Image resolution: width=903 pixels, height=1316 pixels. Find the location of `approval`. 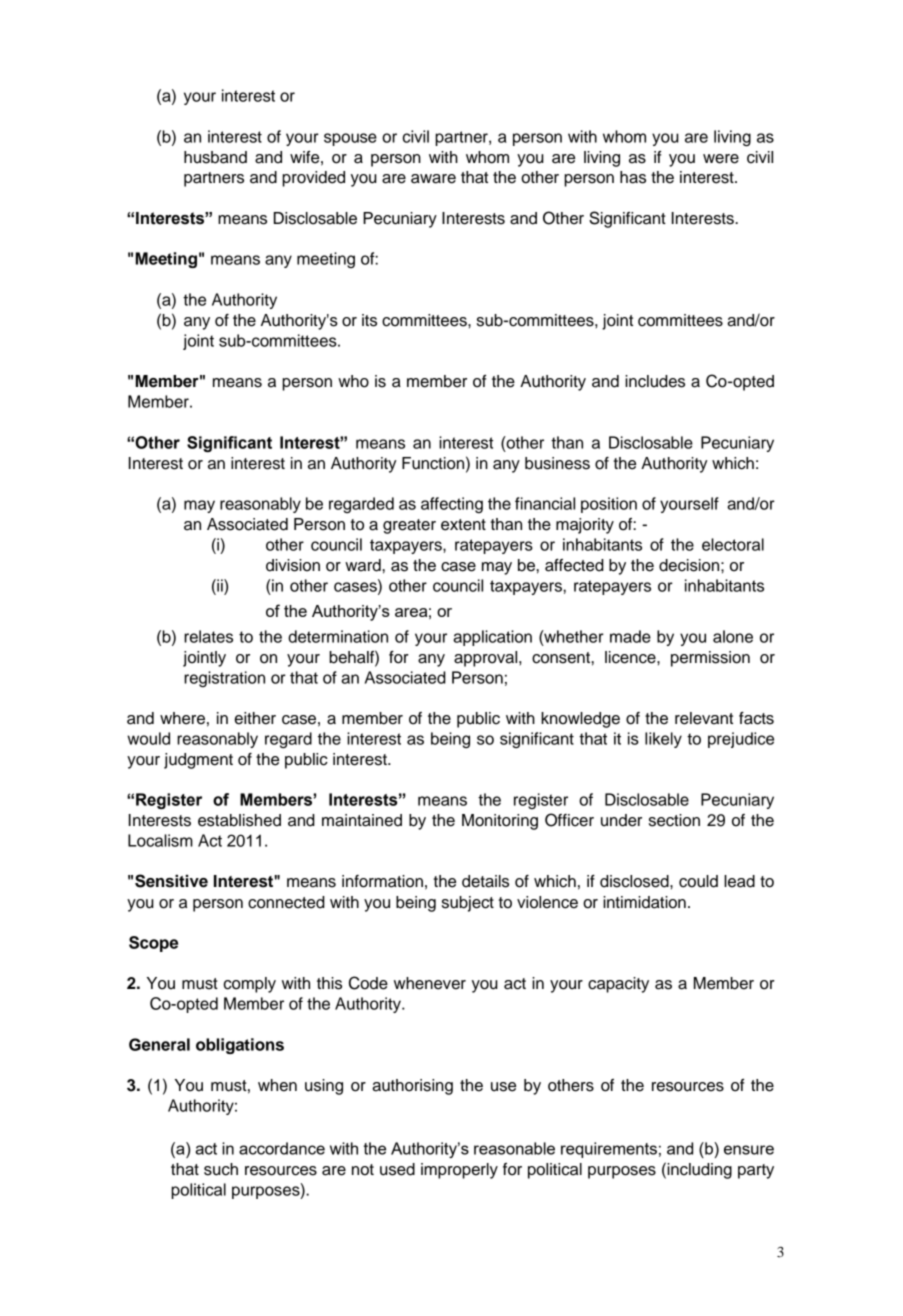

approval is located at coordinates (487, 659).
